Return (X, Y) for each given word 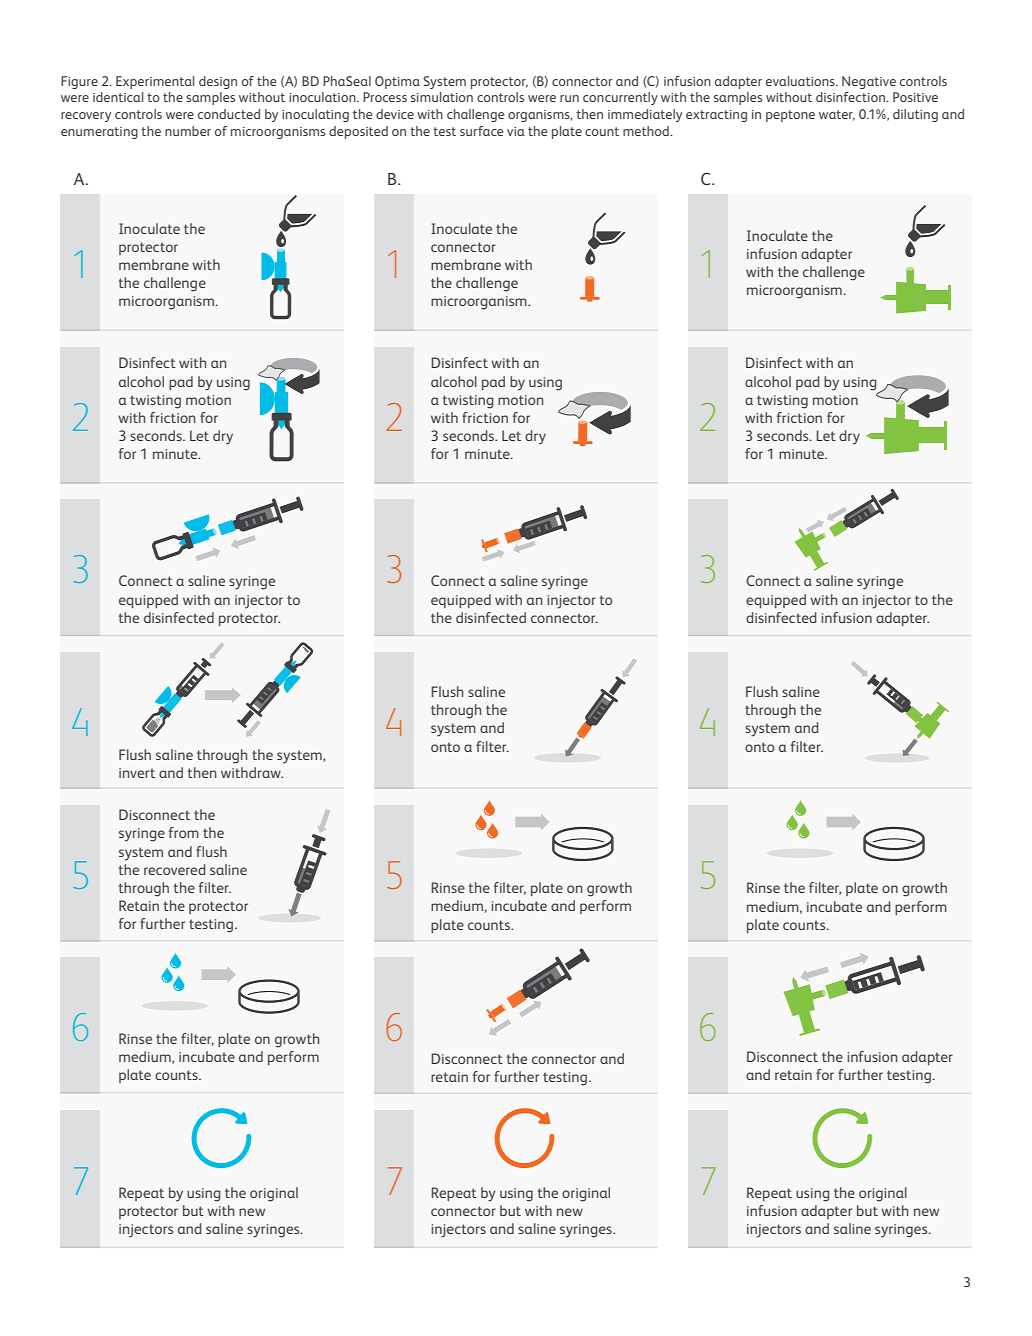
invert (137, 773)
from (184, 832)
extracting (716, 116)
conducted (229, 114)
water (837, 115)
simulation (442, 97)
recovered (175, 869)
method (647, 131)
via (515, 131)
